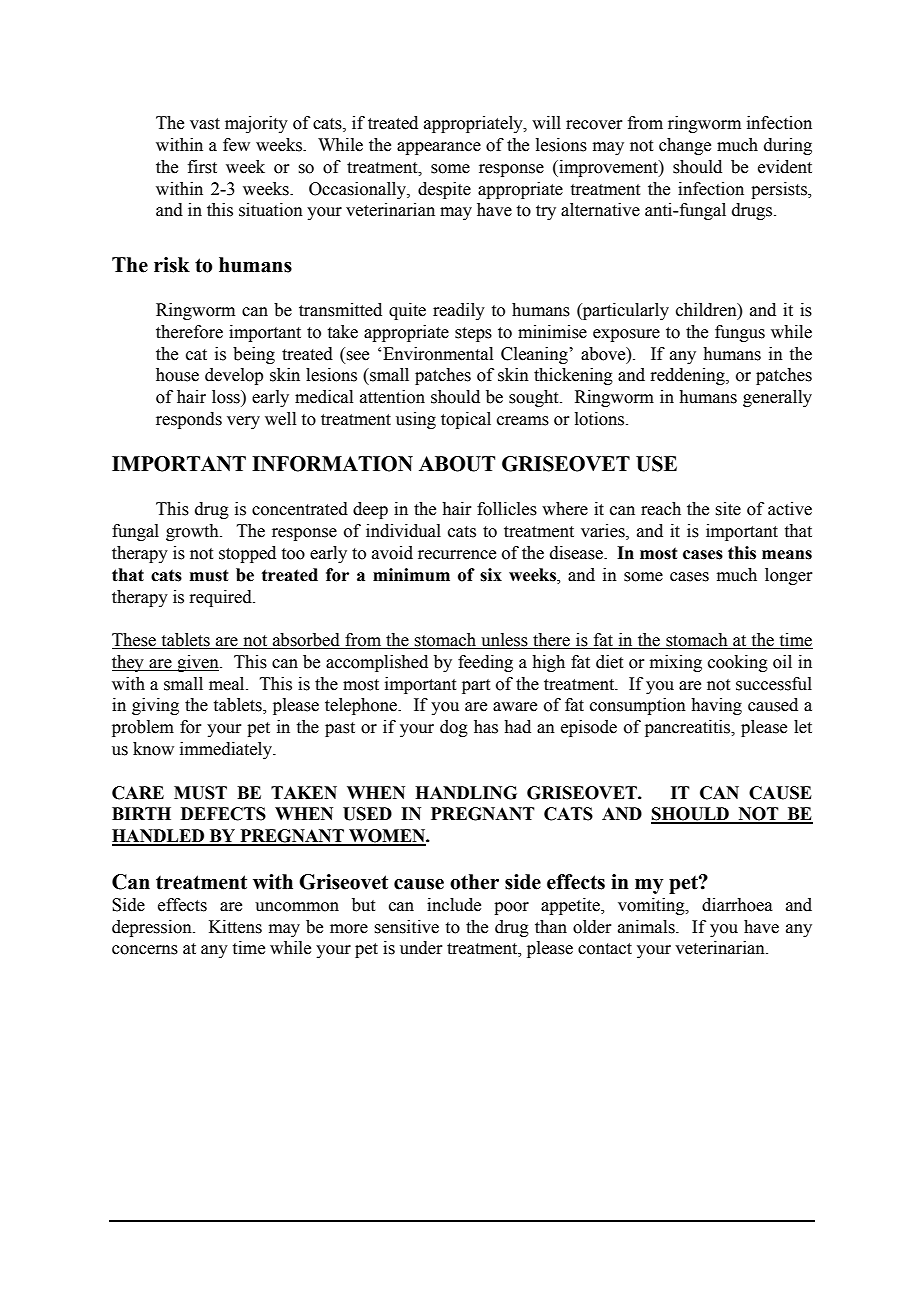 This screenshot has height=1308, width=924. Describe the element at coordinates (688, 376) in the screenshot. I see `reddening` at that location.
